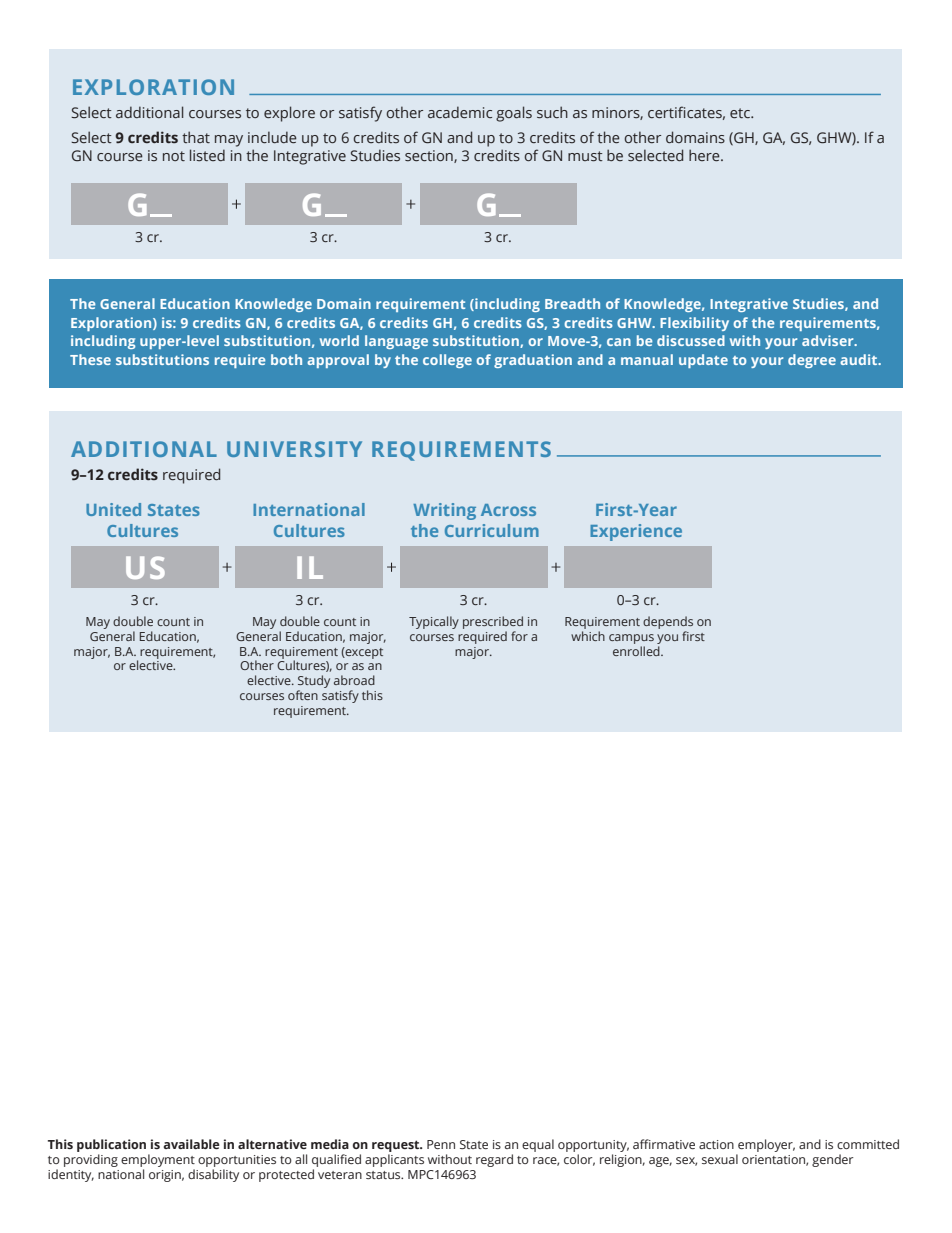  What do you see at coordinates (668, 622) in the screenshot?
I see `depends` at bounding box center [668, 622].
